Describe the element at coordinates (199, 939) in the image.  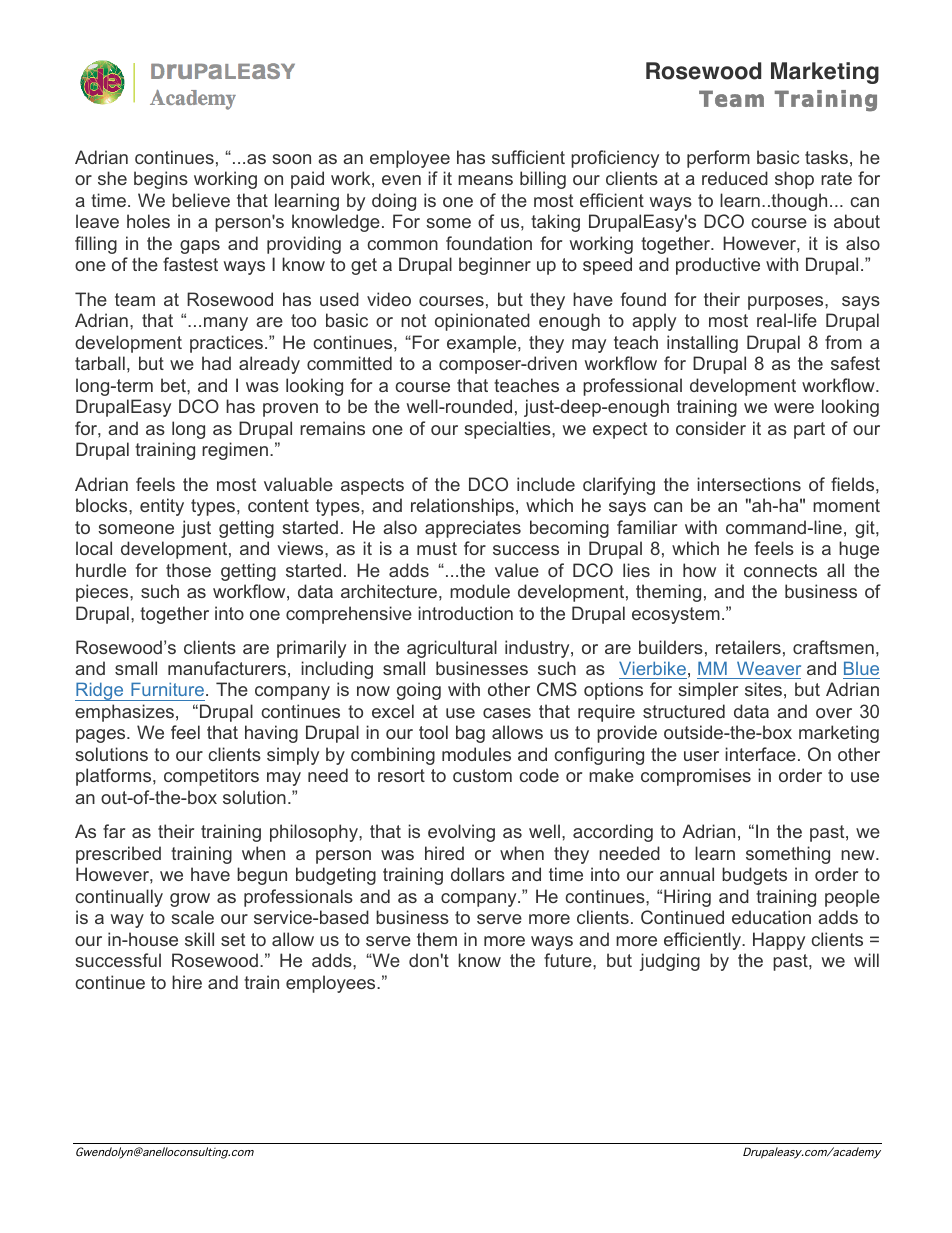
I see `skill` at that location.
